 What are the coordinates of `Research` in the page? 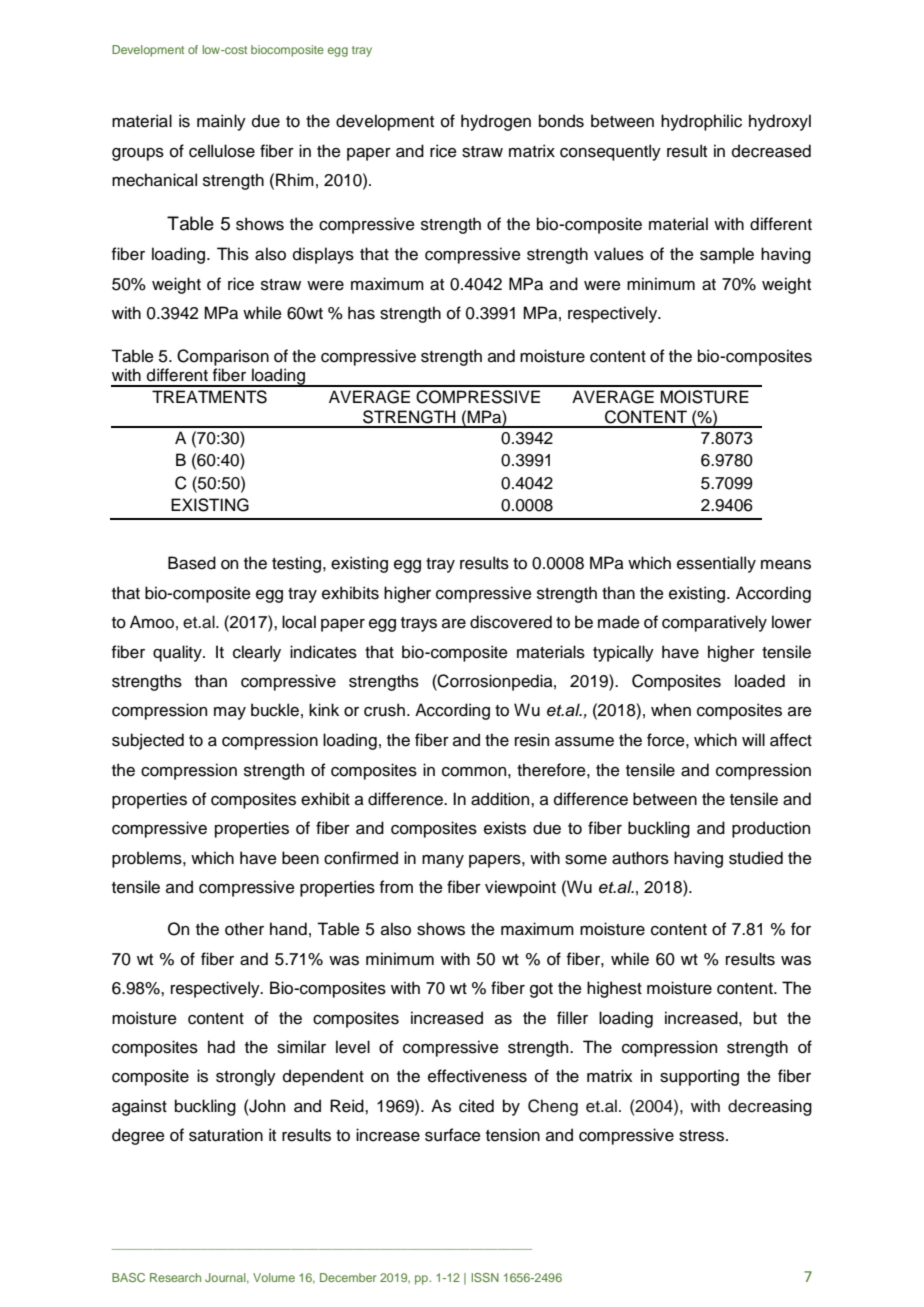 It's located at (175, 1277).
